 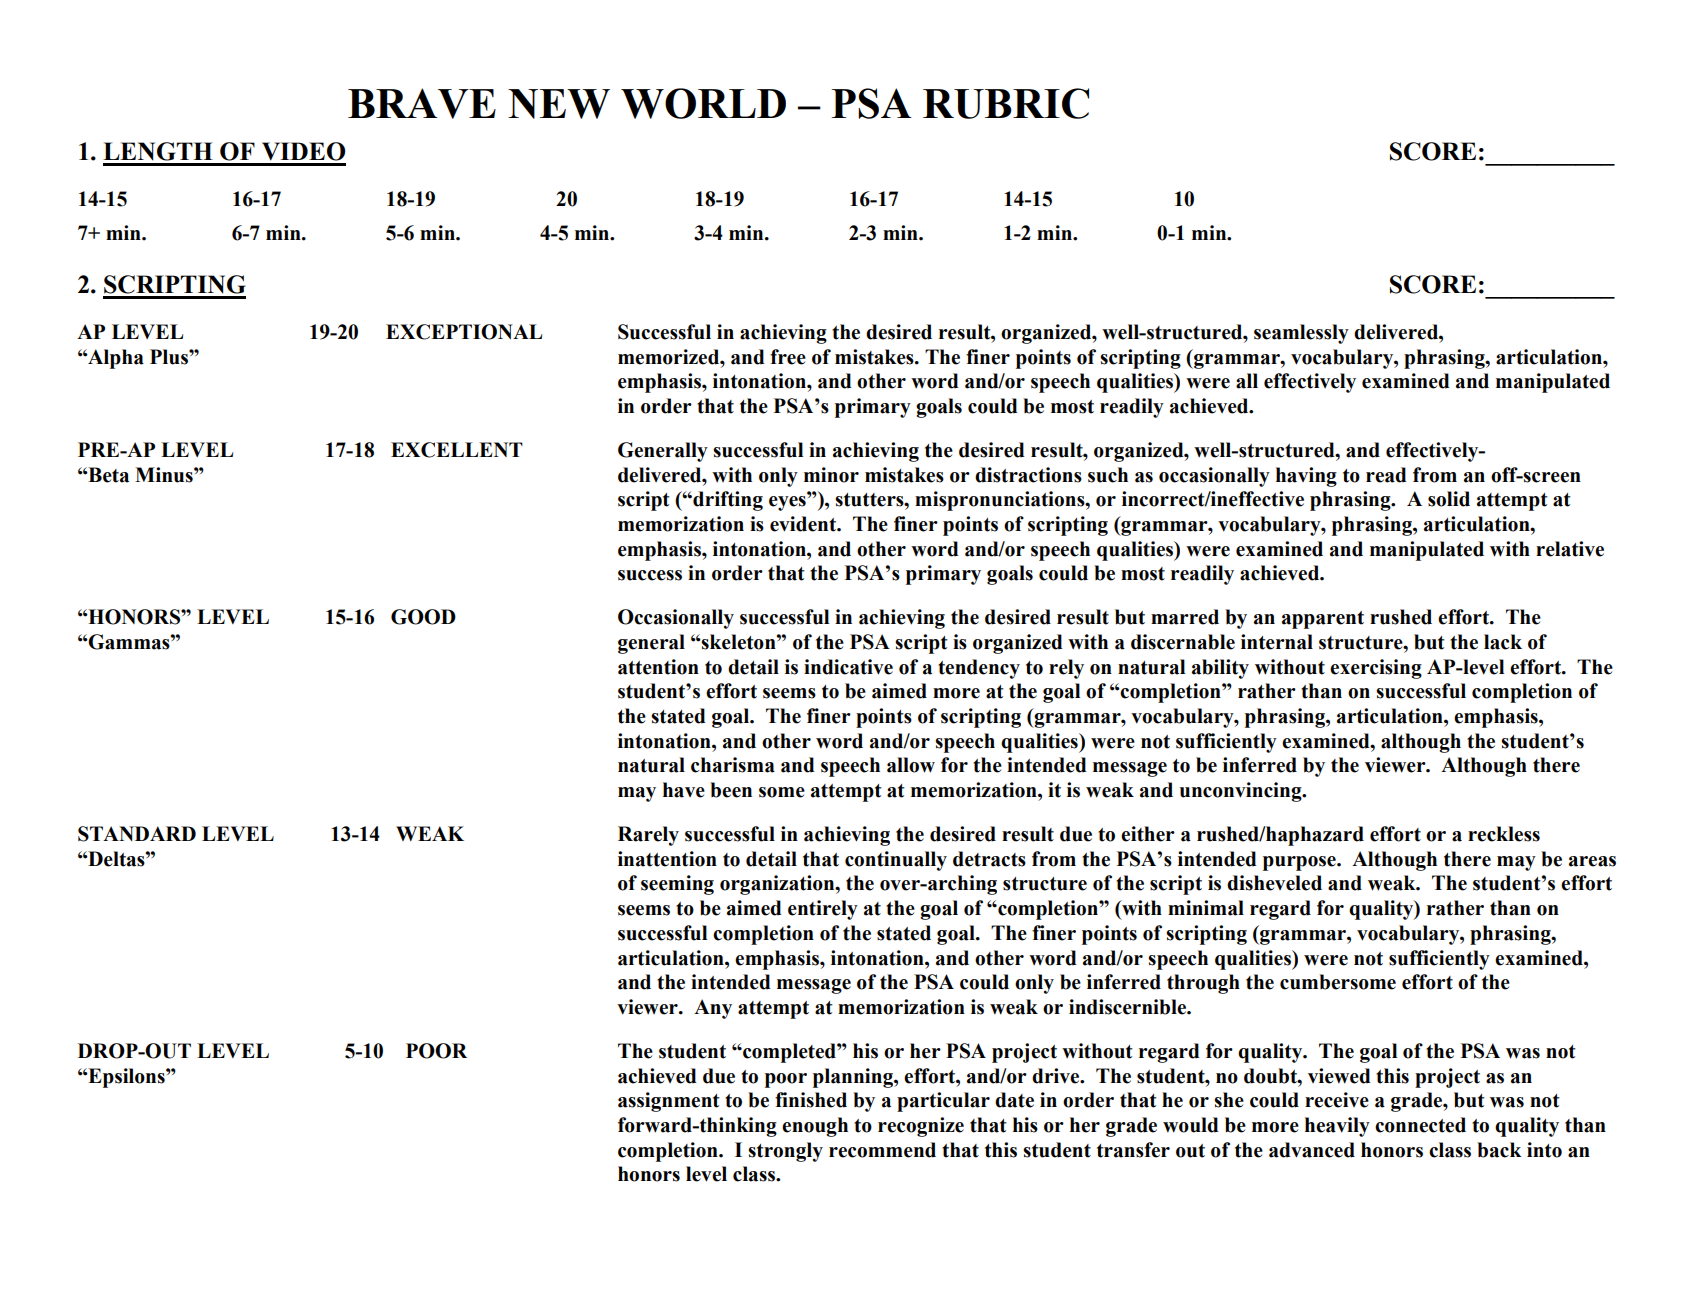 What do you see at coordinates (137, 834) in the screenshot?
I see `STANDARD` at bounding box center [137, 834].
